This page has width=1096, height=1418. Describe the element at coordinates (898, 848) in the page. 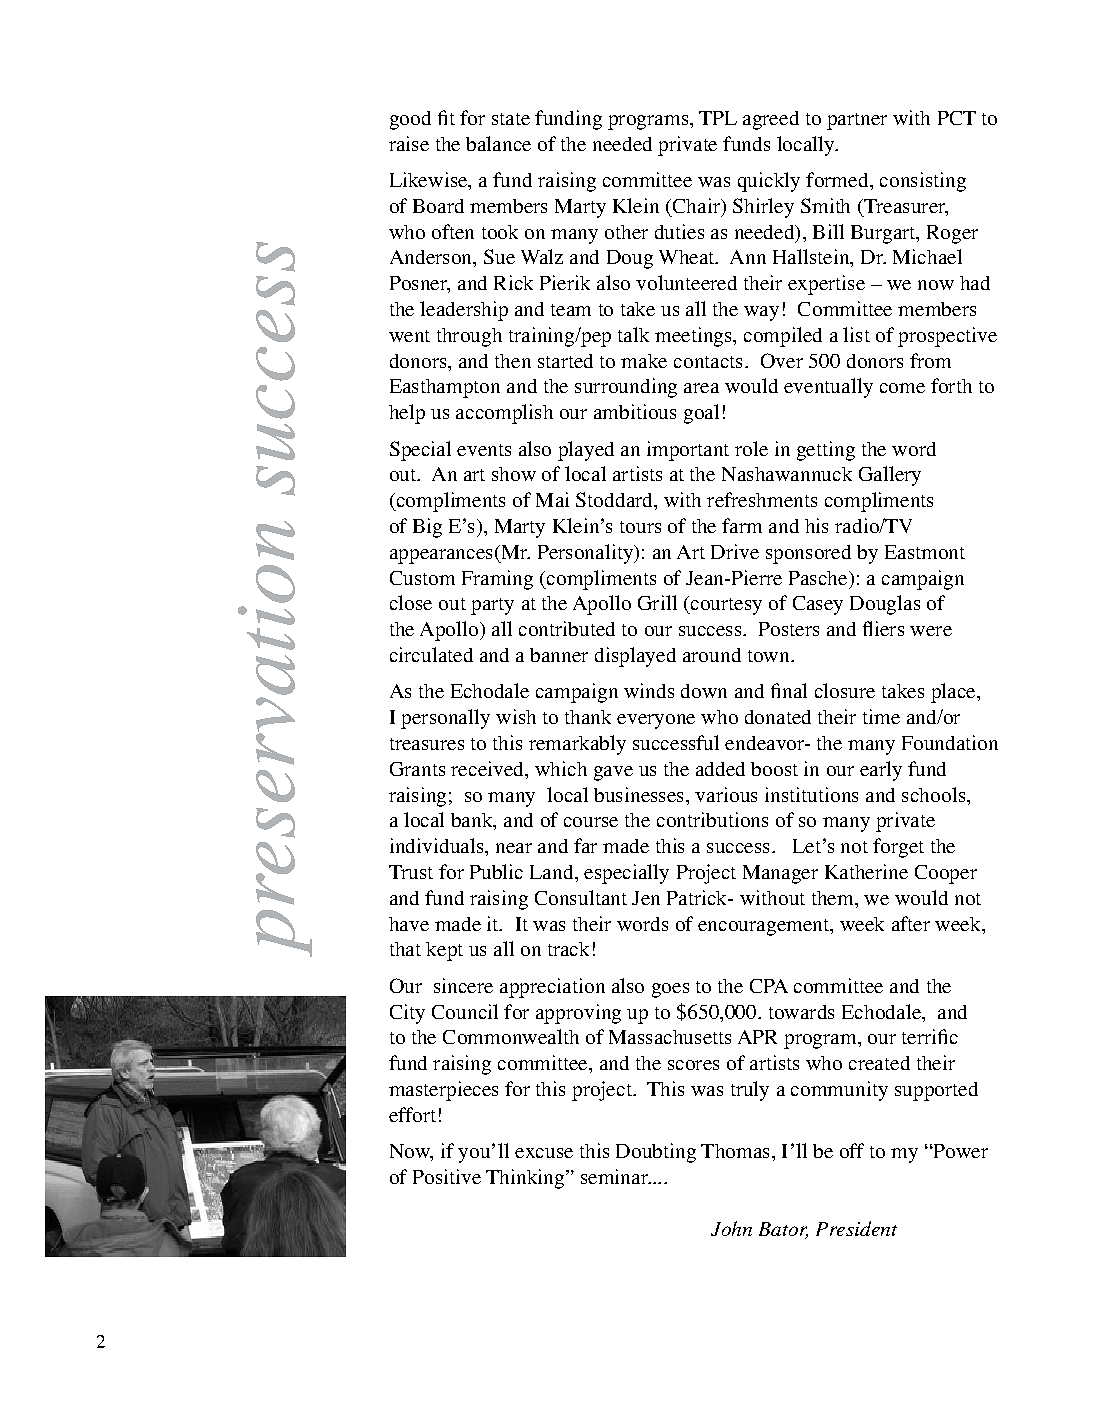

I see `forget` at that location.
